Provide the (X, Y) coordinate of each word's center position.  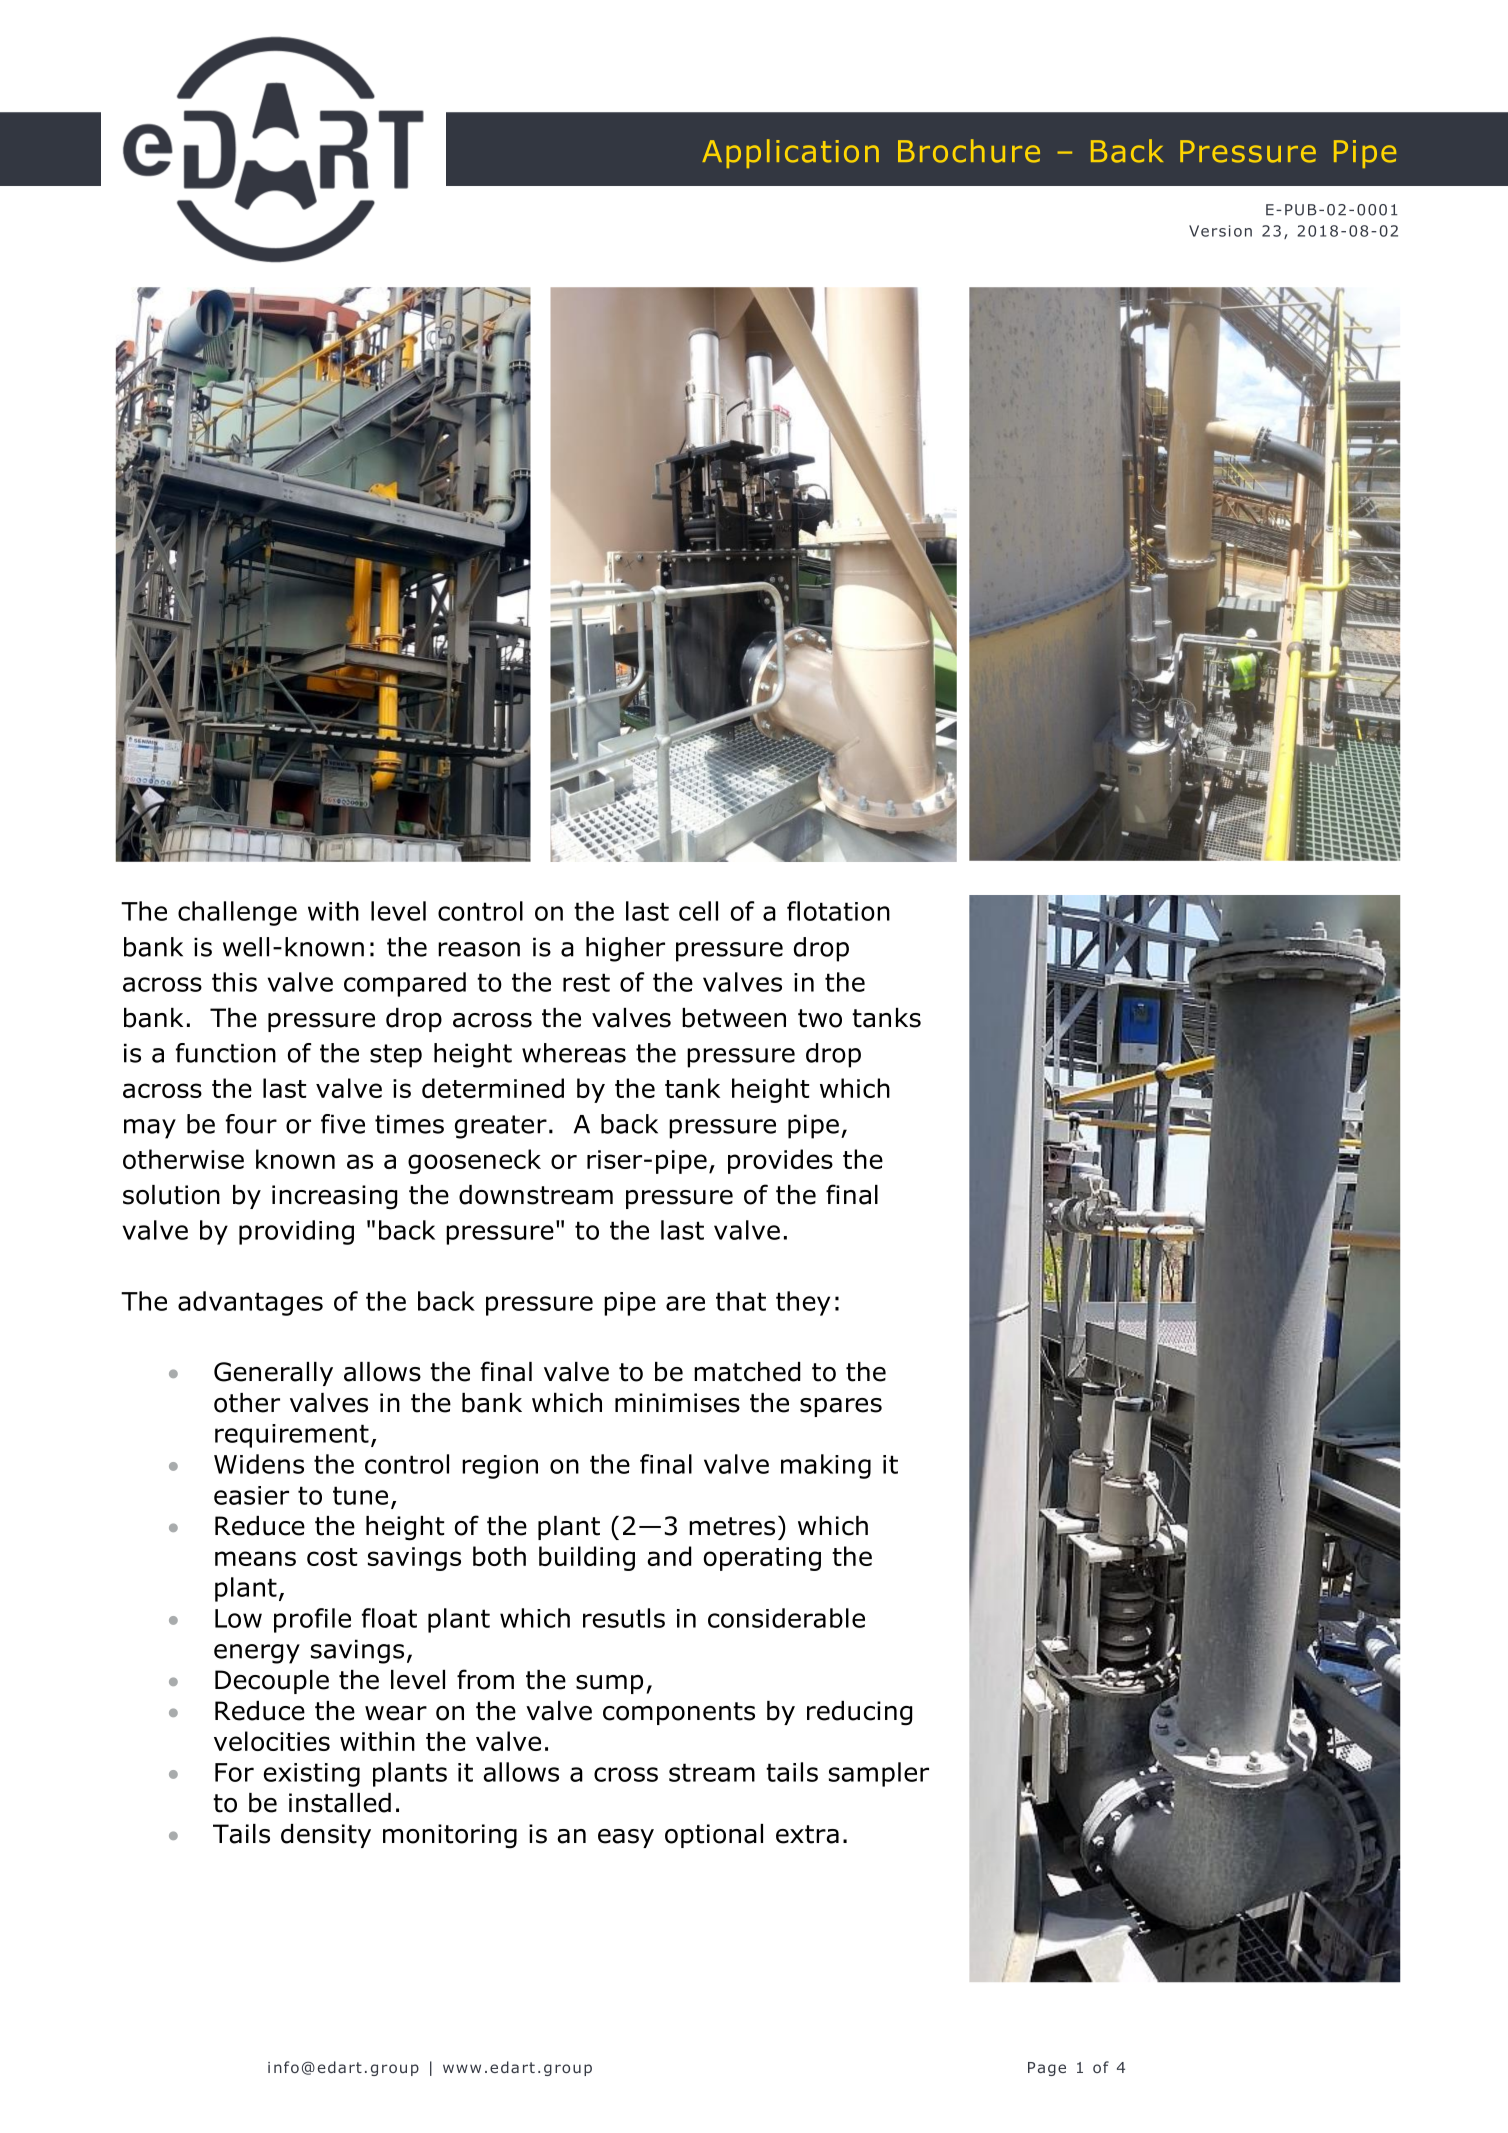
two (820, 1018)
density (326, 1836)
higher (625, 949)
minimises (677, 1403)
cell (698, 911)
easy (626, 1838)
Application (790, 153)
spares (841, 1407)
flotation (838, 911)
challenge (237, 913)
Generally (273, 1374)
